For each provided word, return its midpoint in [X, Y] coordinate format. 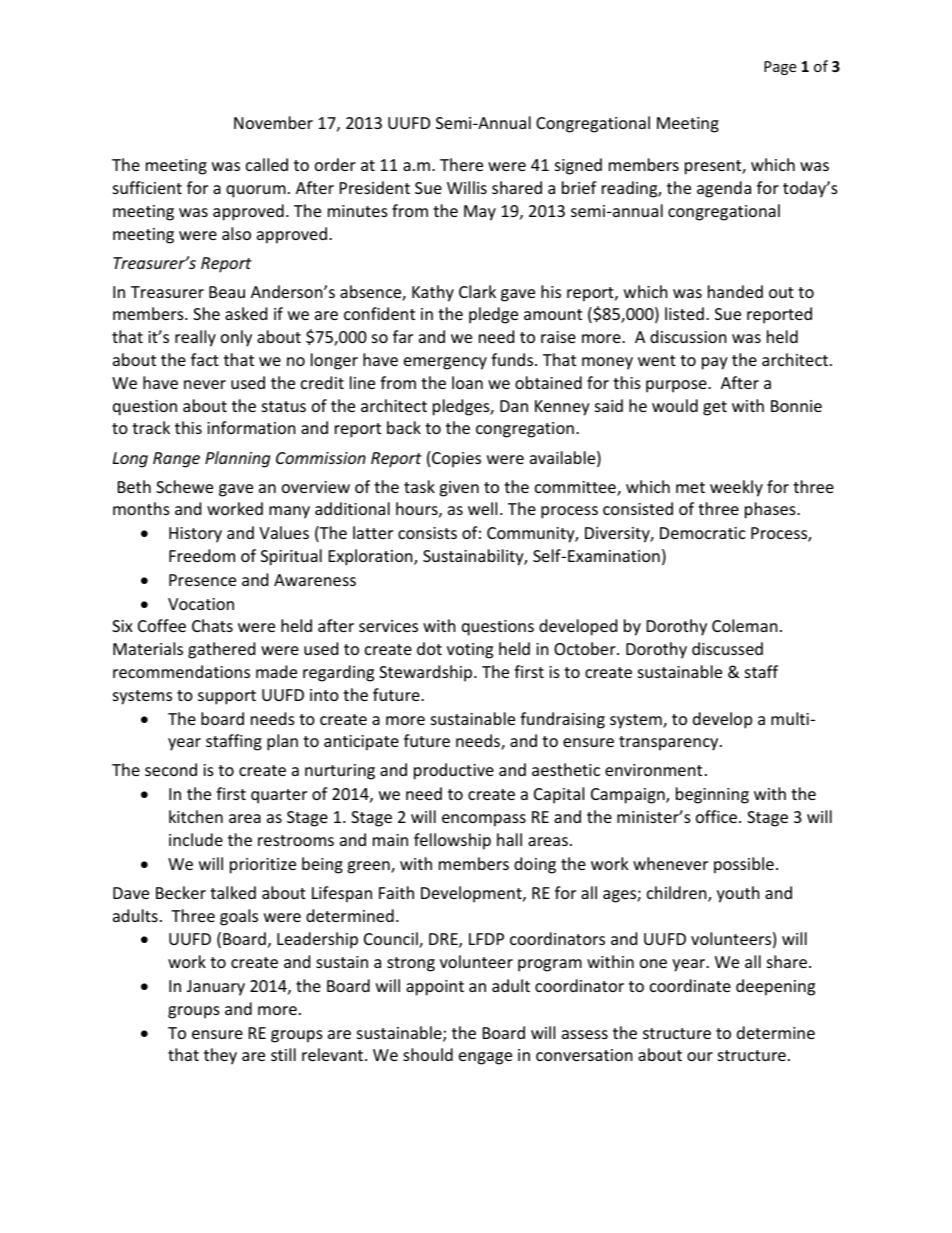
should [428, 1054]
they [220, 1056]
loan [467, 382]
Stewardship [425, 673]
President [375, 187]
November [273, 122]
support [227, 697]
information [251, 427]
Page [780, 68]
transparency [670, 743]
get [715, 408]
